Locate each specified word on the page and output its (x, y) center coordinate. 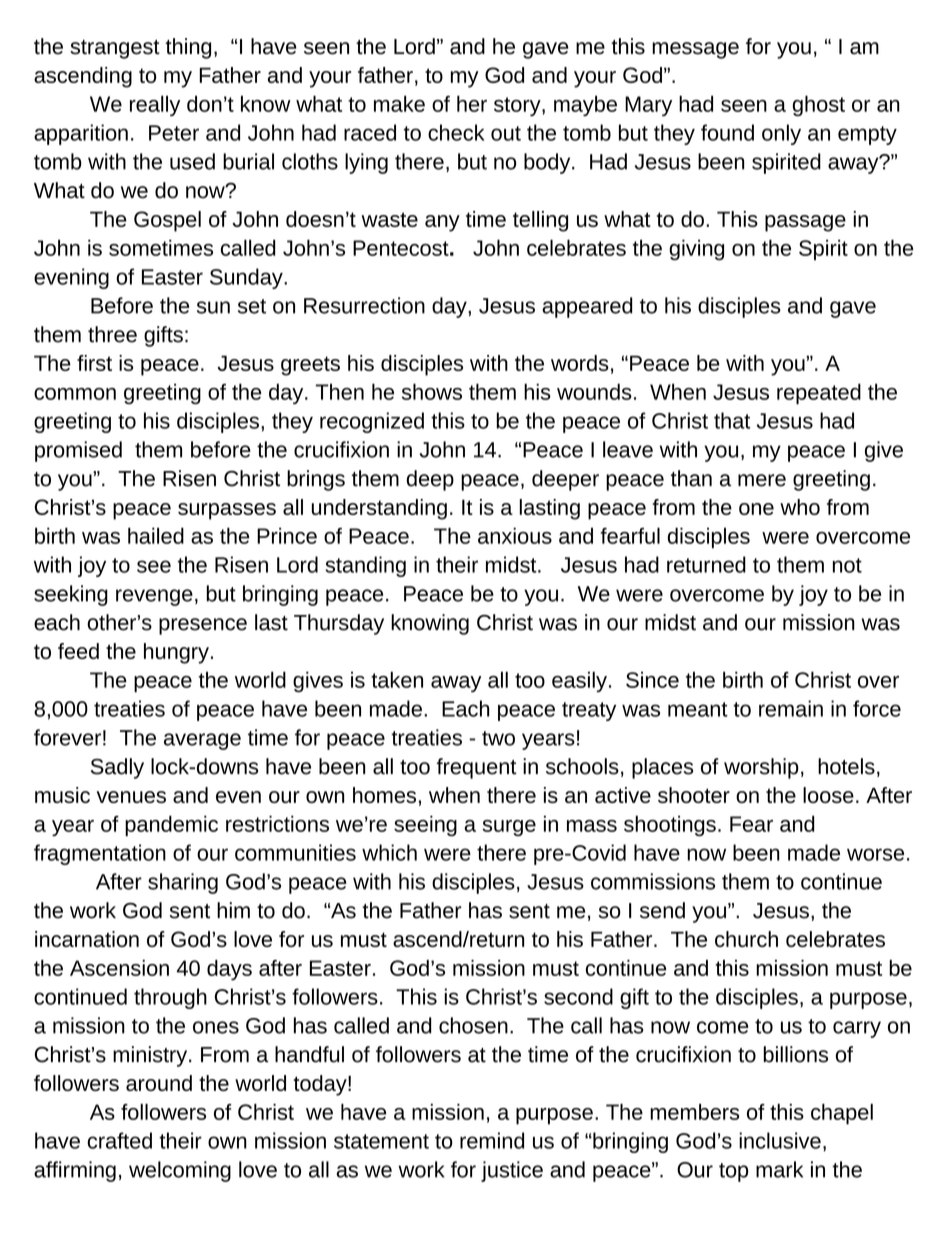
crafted (119, 1140)
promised (78, 451)
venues (131, 797)
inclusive (780, 1140)
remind (492, 1140)
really (155, 105)
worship (761, 768)
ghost (819, 105)
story (518, 106)
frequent (477, 768)
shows (432, 391)
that (732, 420)
